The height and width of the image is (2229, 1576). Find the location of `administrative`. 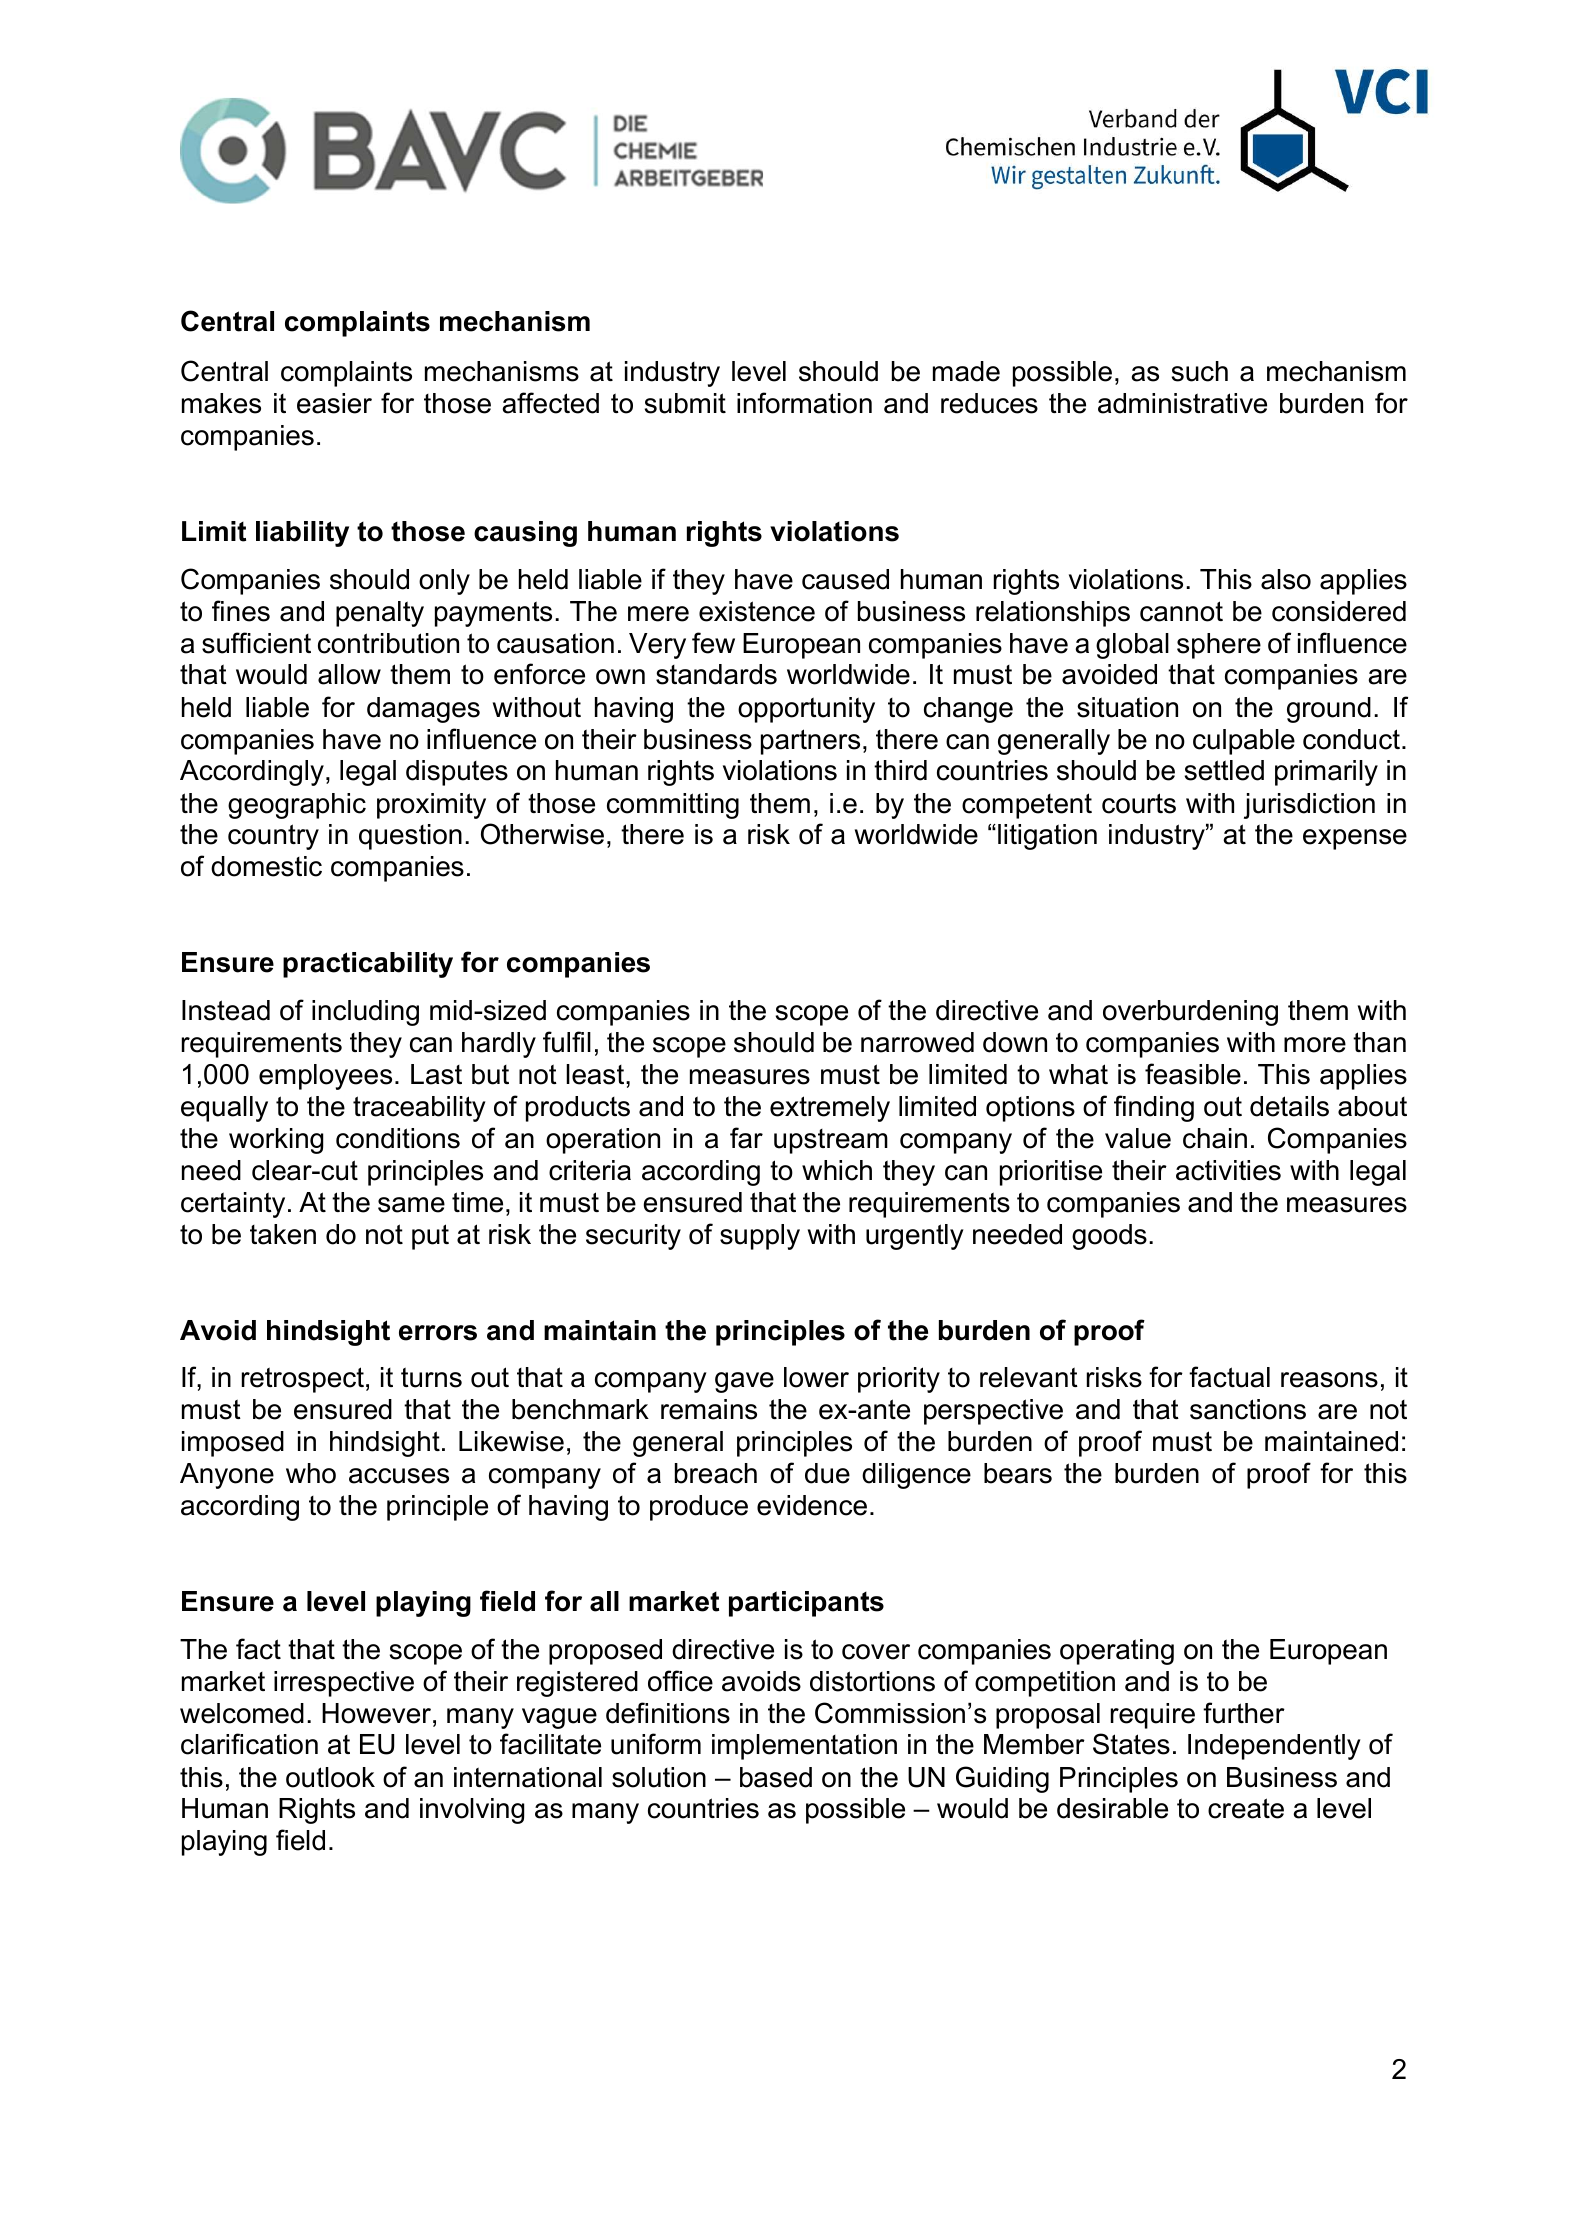

administrative is located at coordinates (1182, 403).
